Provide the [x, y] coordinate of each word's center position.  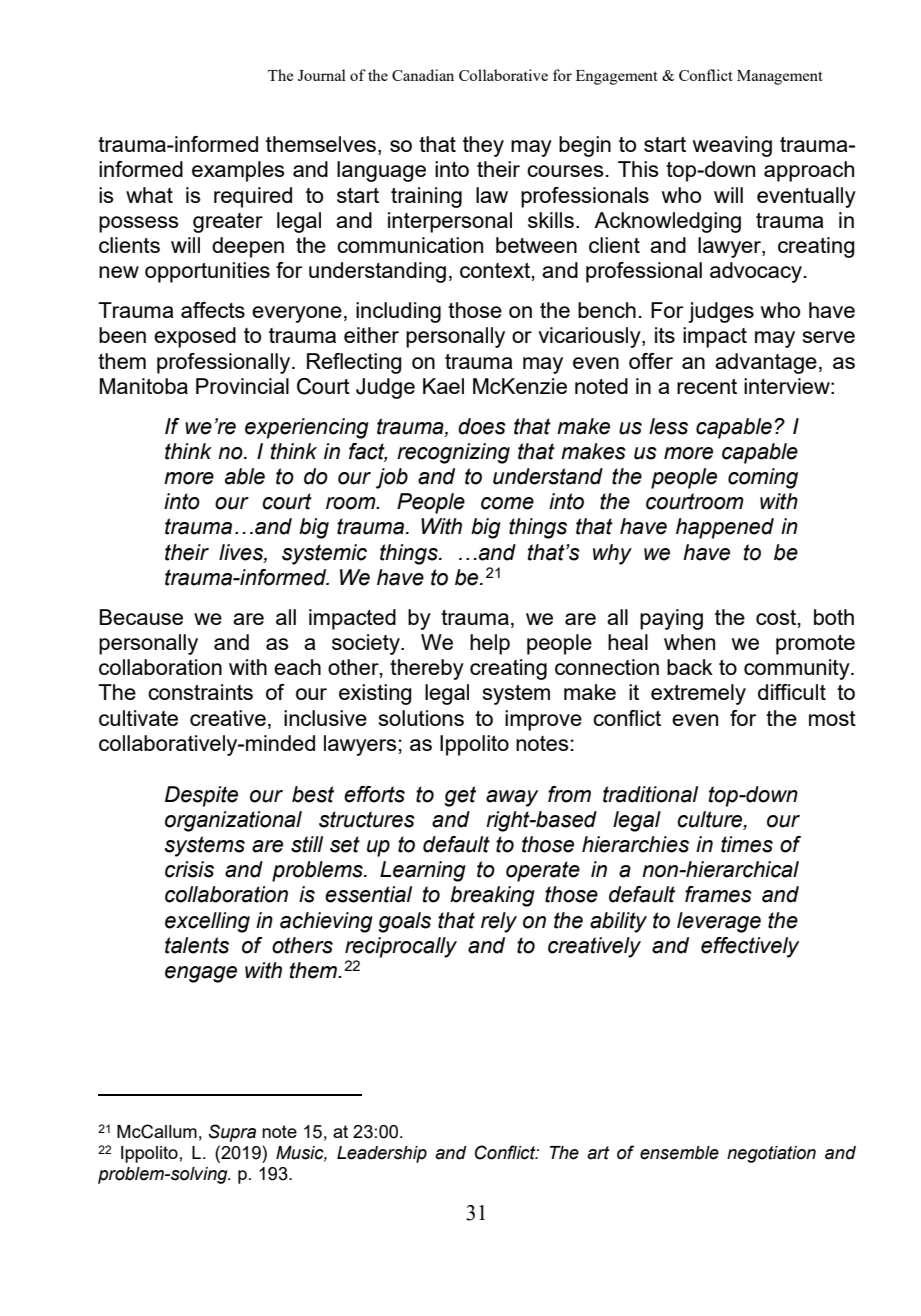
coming [763, 478]
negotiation [771, 1154]
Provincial [242, 386]
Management [780, 77]
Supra [232, 1133]
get [460, 796]
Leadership [382, 1154]
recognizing [453, 453]
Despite [201, 796]
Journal [322, 75]
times [747, 844]
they [483, 146]
